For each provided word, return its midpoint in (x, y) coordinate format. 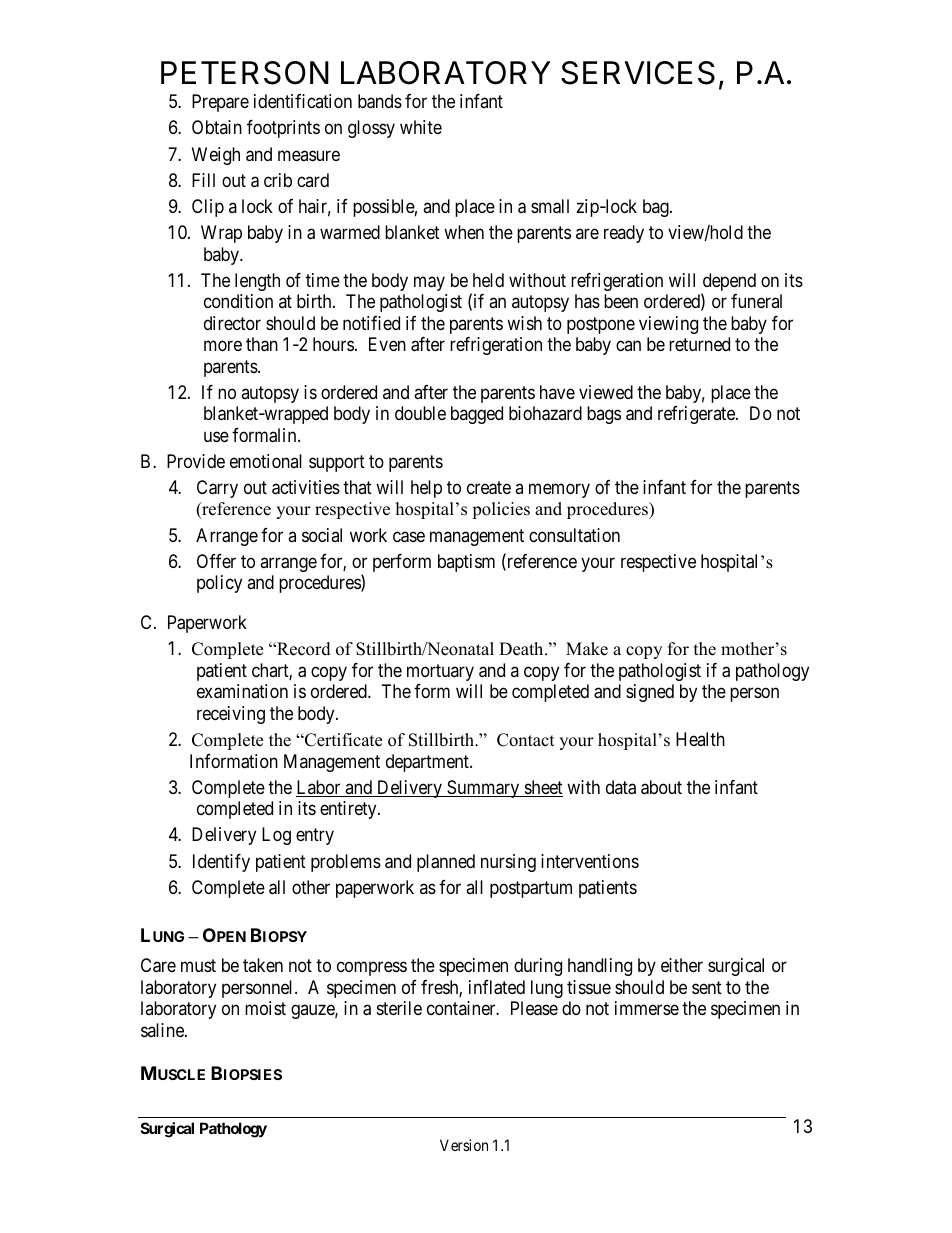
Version (464, 1145)
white (421, 127)
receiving (231, 715)
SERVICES (638, 73)
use (216, 436)
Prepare (220, 103)
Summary (483, 789)
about (661, 787)
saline (163, 1030)
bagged (477, 415)
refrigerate (697, 415)
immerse (647, 1008)
